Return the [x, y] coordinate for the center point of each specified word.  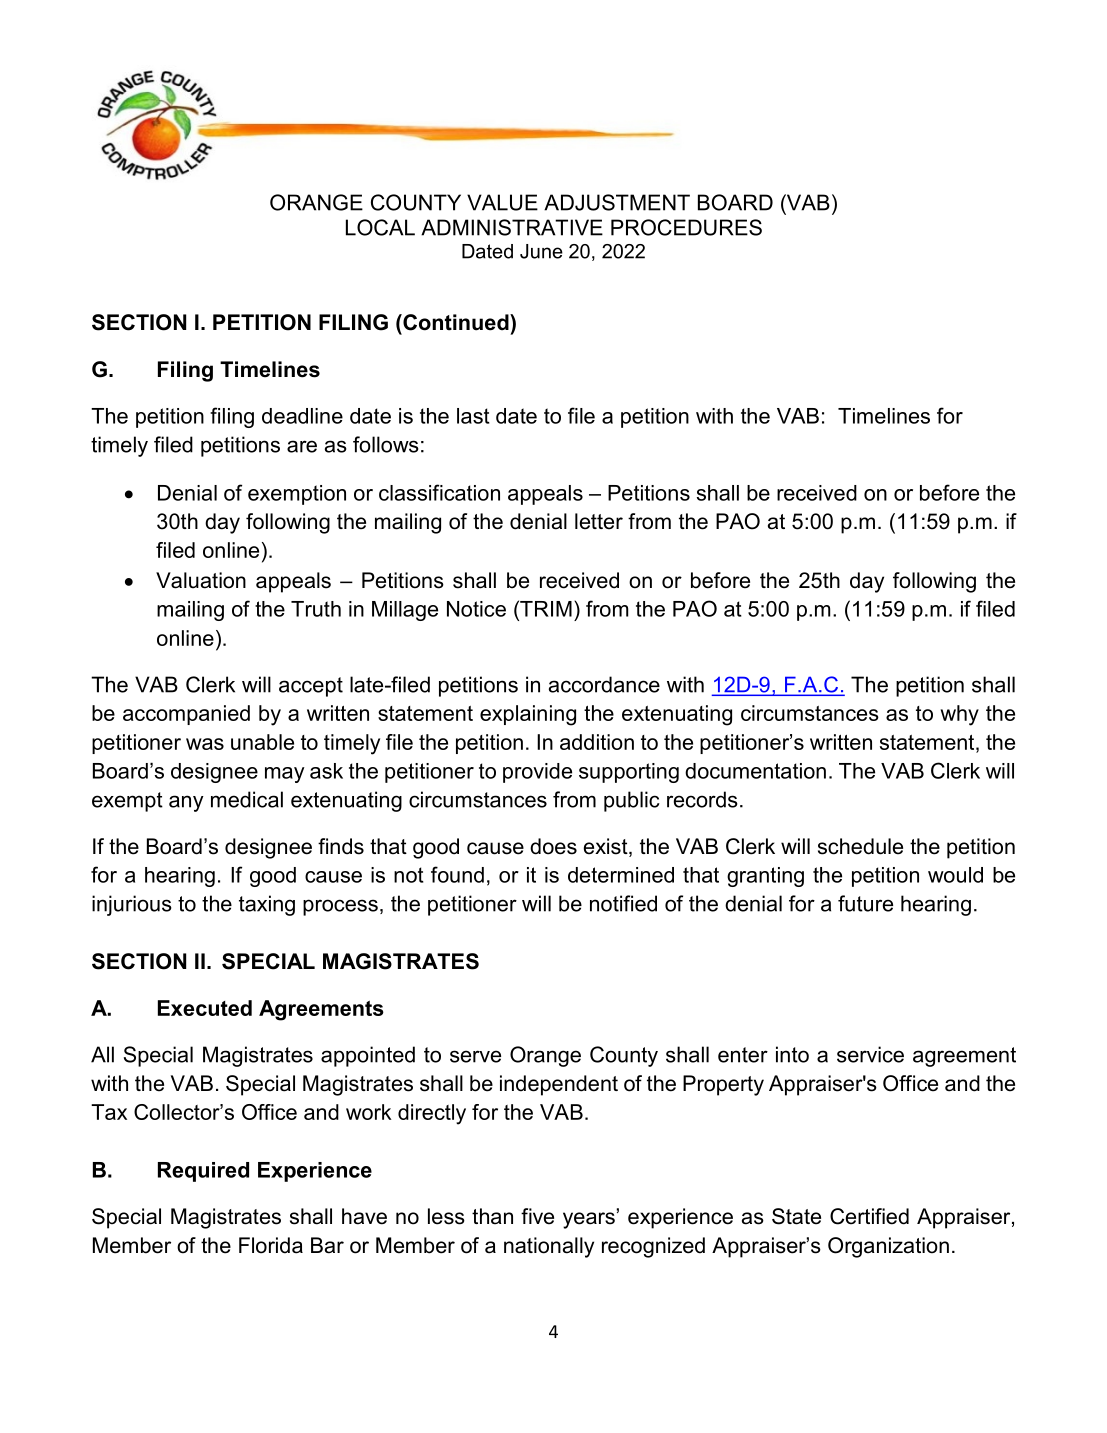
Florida [271, 1245]
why [960, 715]
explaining [528, 715]
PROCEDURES [686, 227]
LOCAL [380, 227]
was [205, 744]
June [541, 251]
